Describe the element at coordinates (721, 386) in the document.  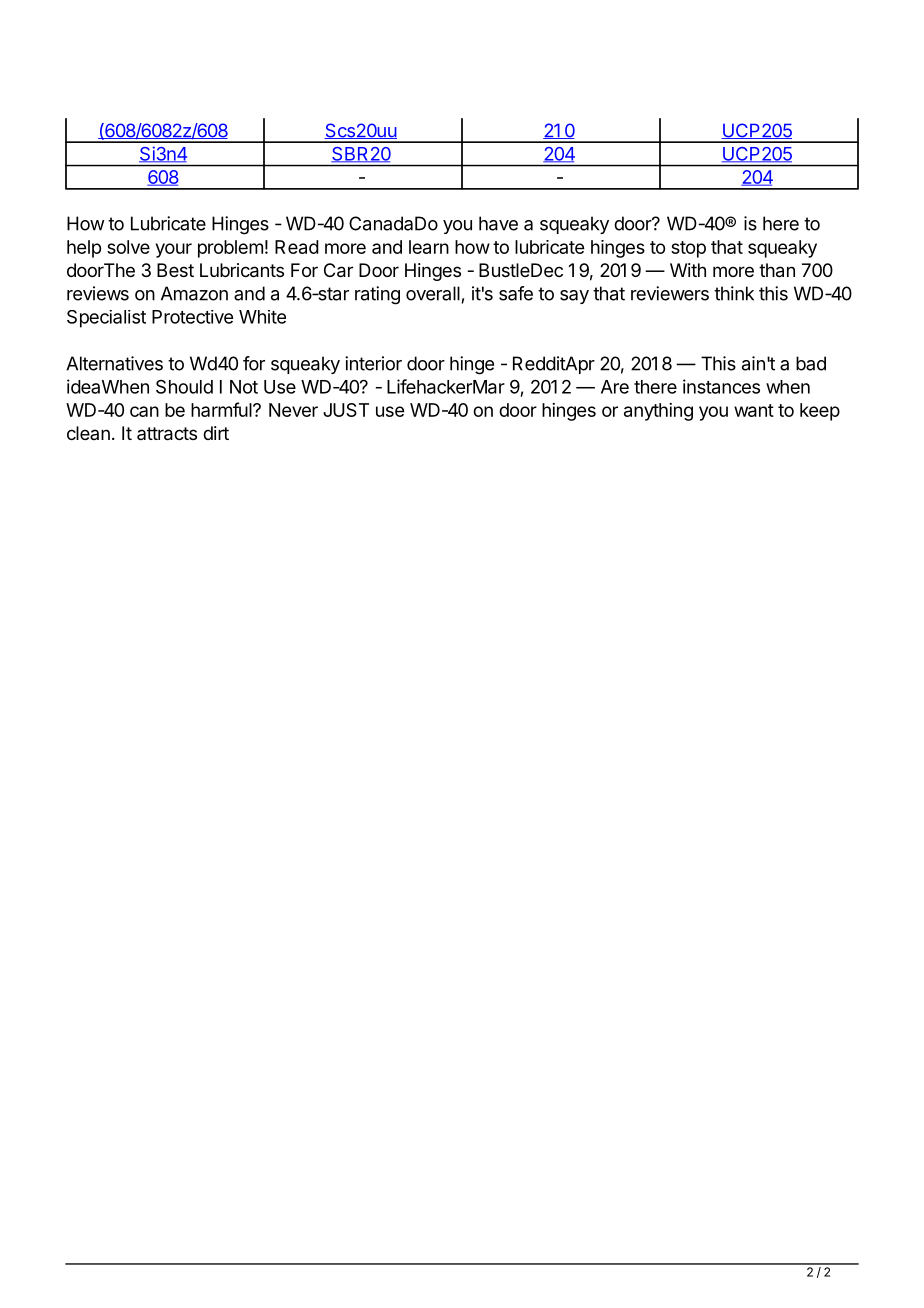
I see `instances` at that location.
